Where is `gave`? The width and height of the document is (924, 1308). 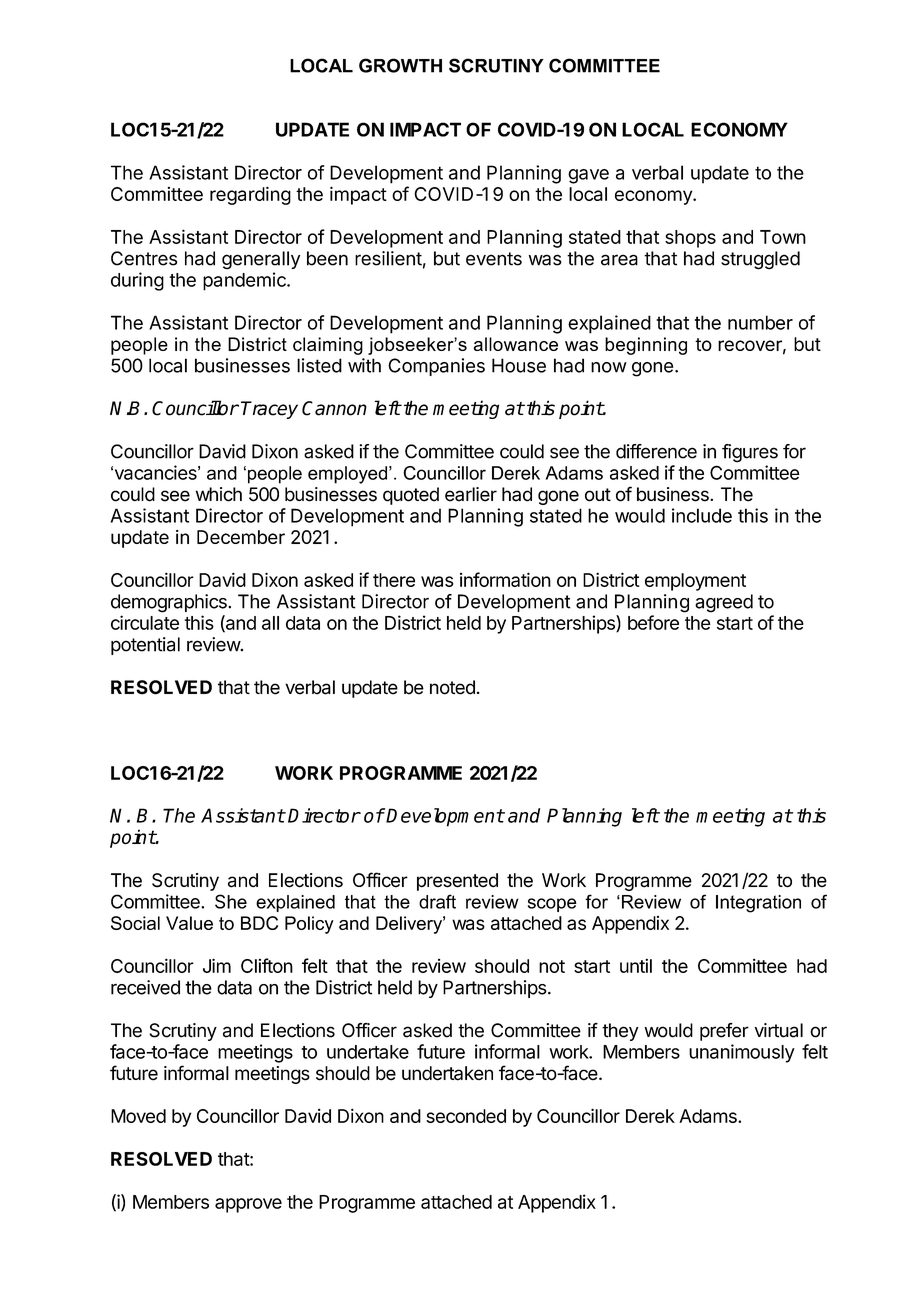 gave is located at coordinates (588, 176).
